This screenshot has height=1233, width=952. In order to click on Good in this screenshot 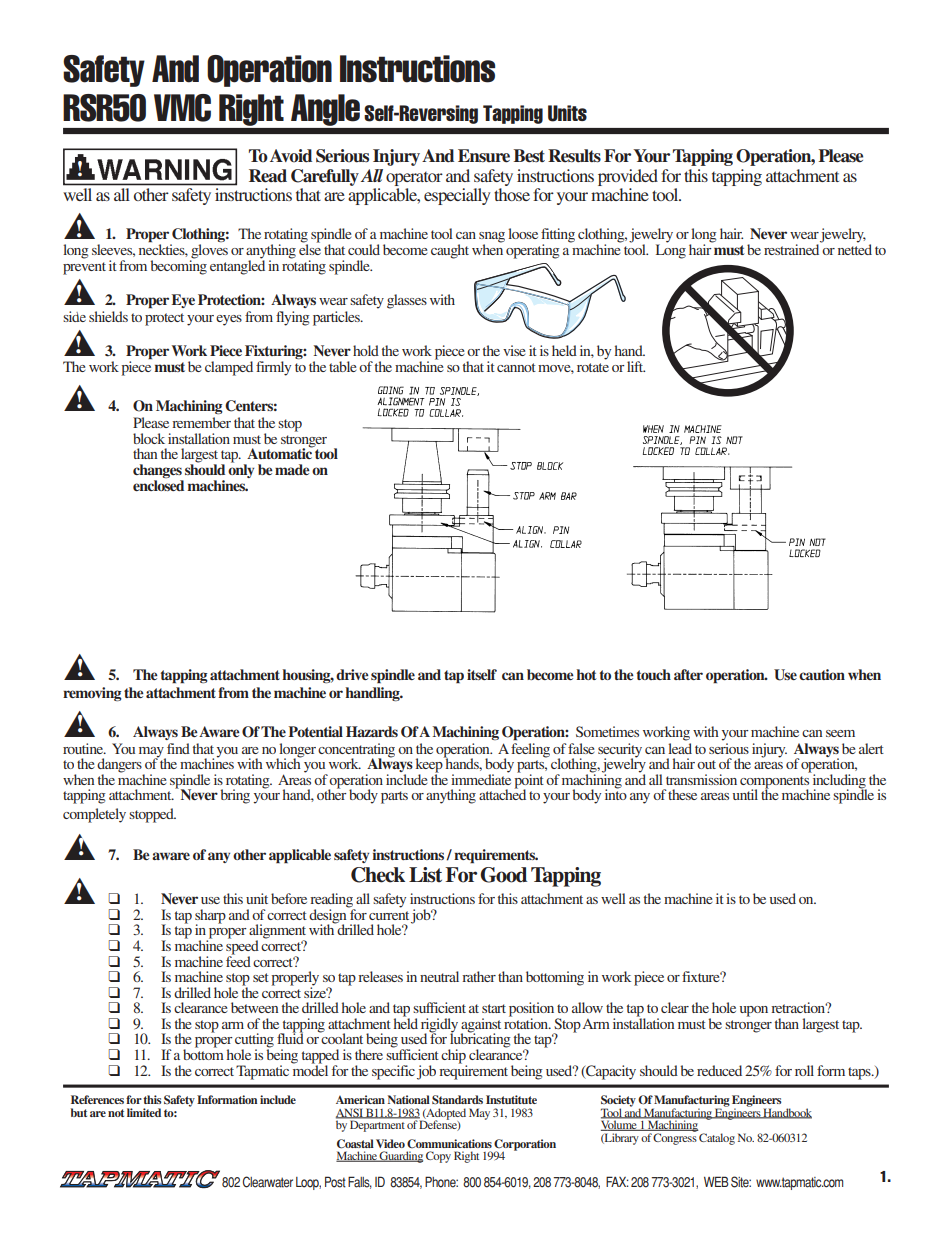, I will do `click(503, 875)`.
